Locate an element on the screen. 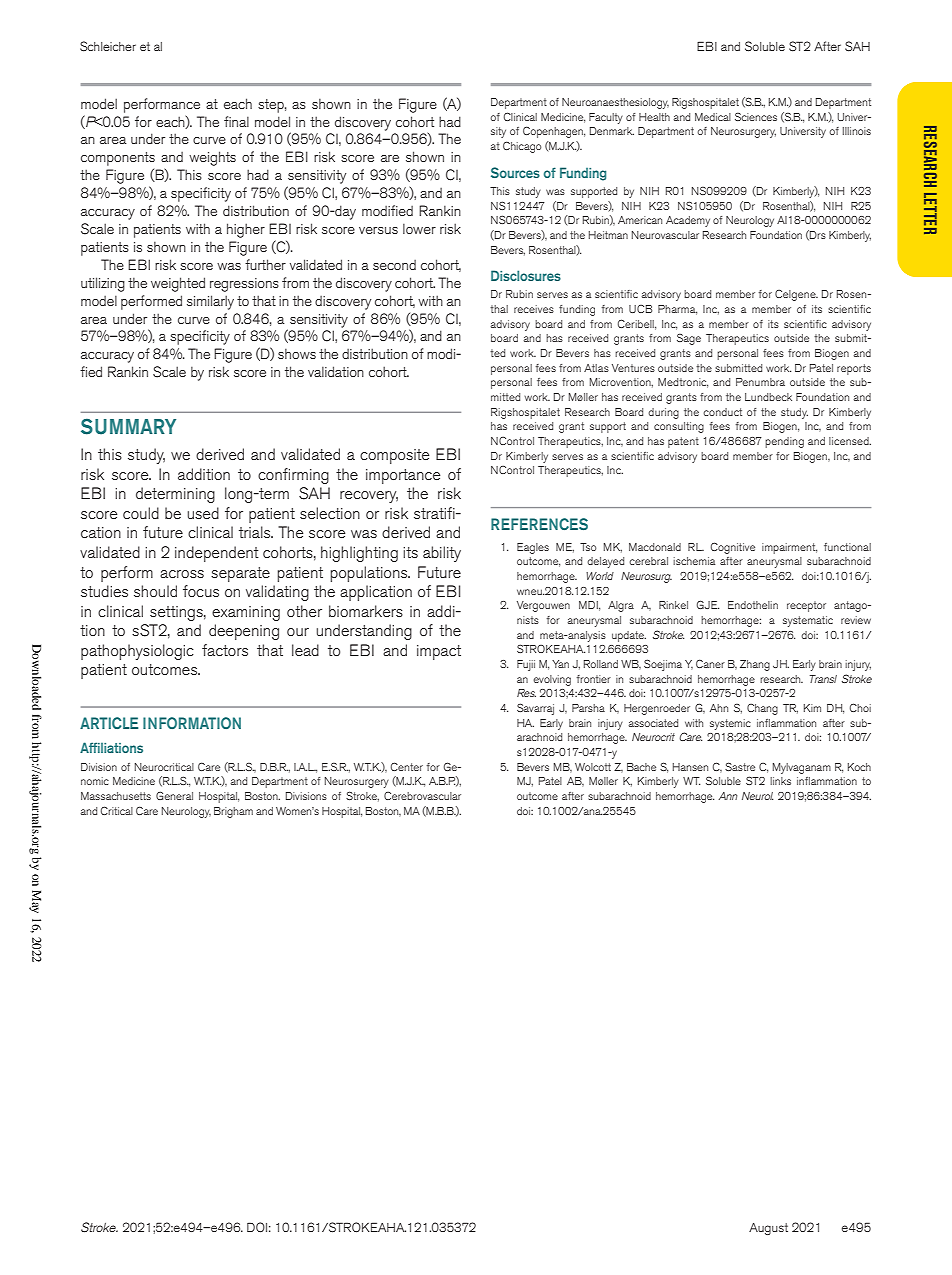  impairment is located at coordinates (789, 548).
